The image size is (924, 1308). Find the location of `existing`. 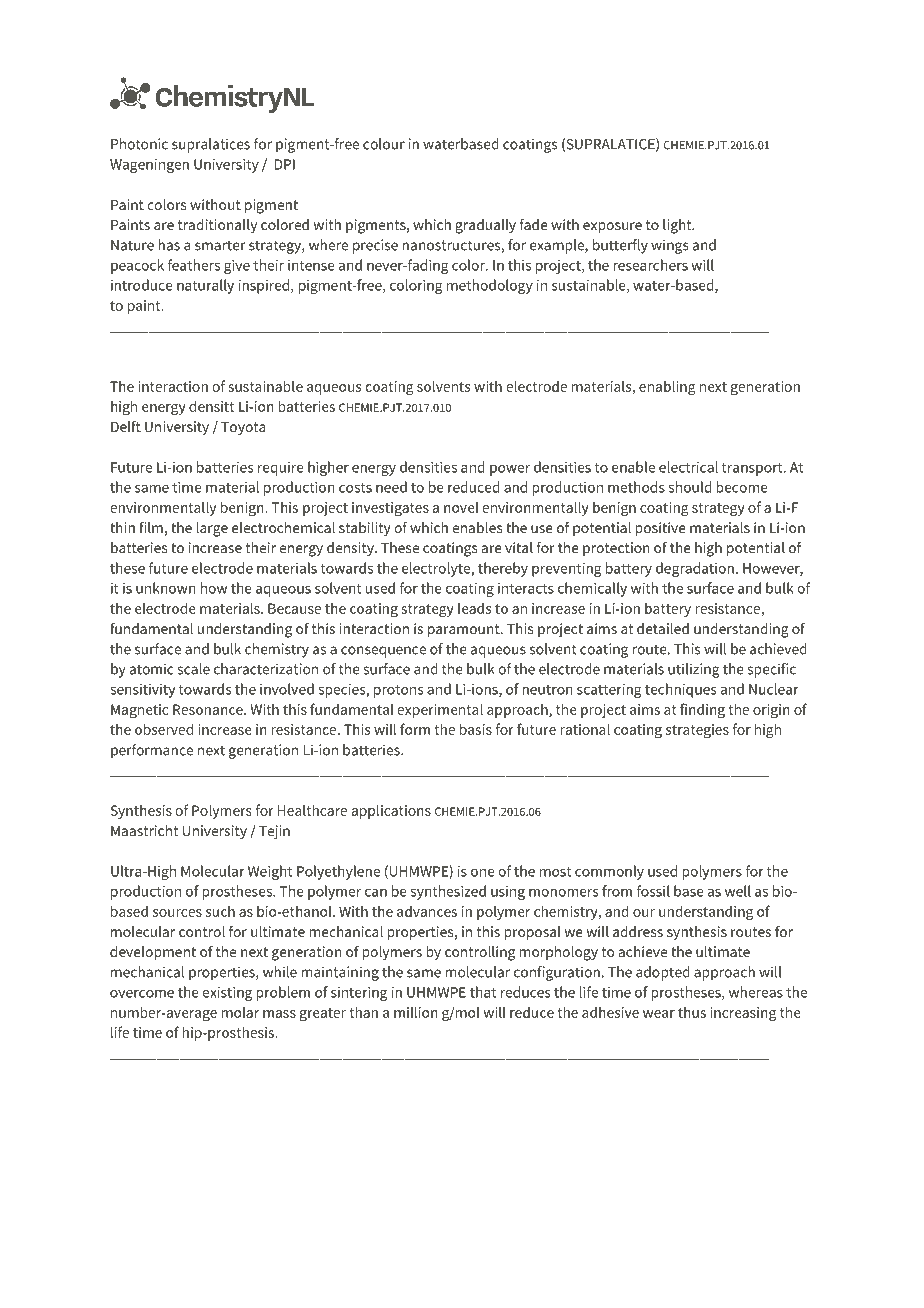

existing is located at coordinates (227, 994).
